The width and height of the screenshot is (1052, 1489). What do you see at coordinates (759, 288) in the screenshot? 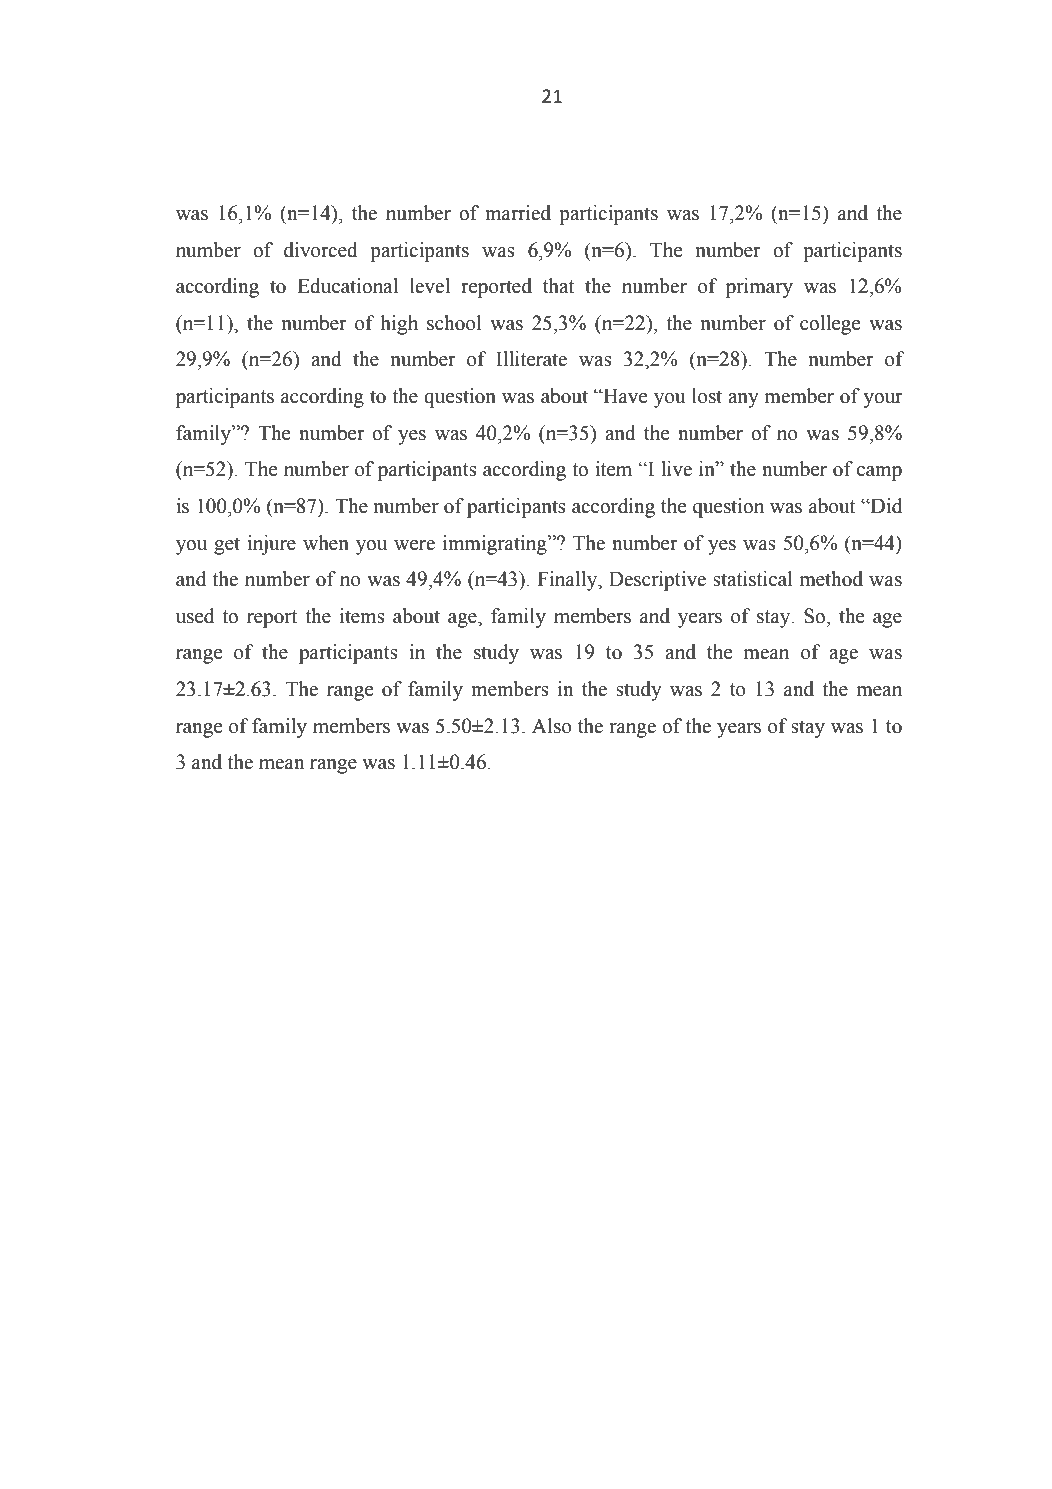
I see `primary` at bounding box center [759, 288].
